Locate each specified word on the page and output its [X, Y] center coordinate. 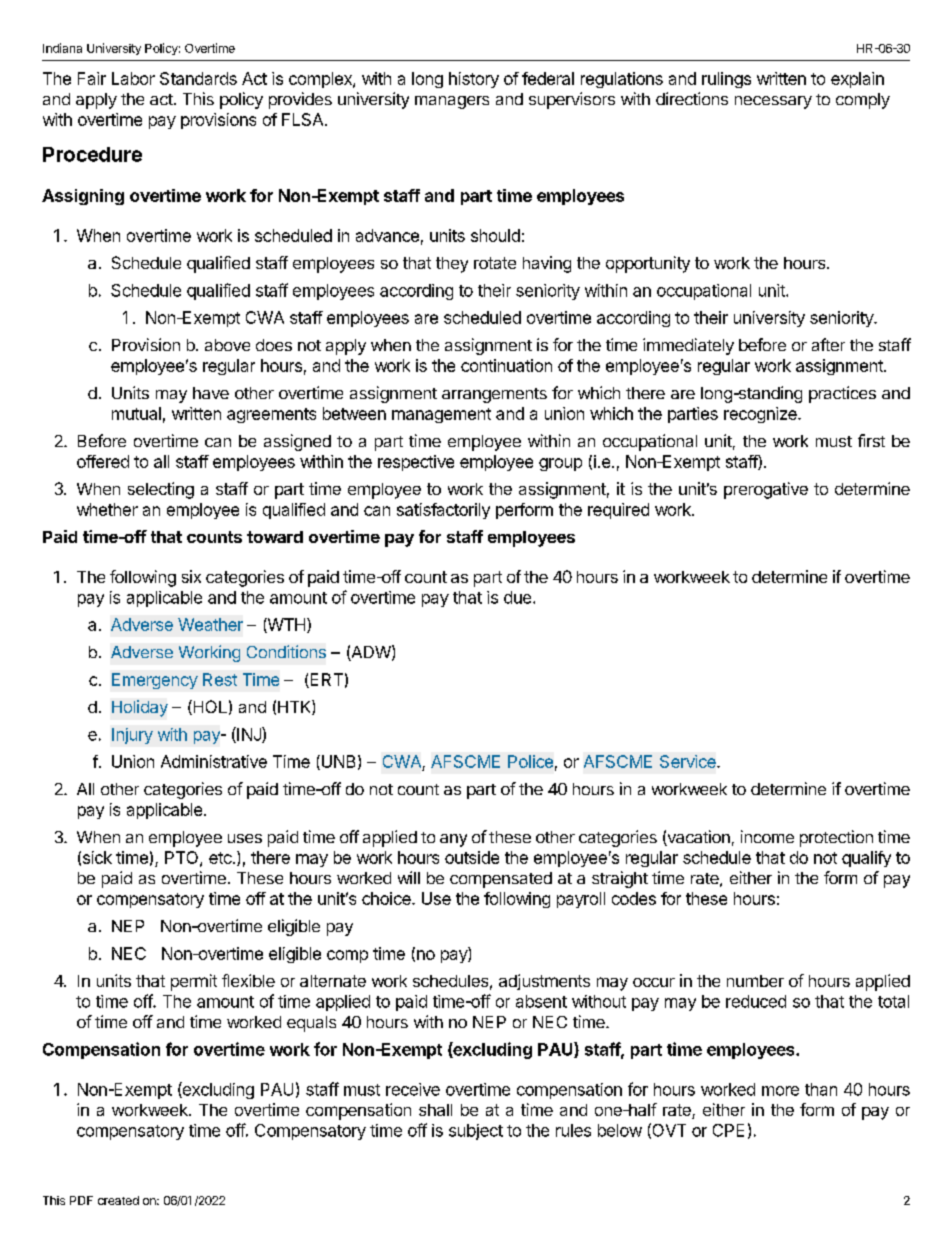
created [118, 1200]
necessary [773, 102]
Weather [210, 624]
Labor [133, 78]
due [519, 597]
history [474, 80]
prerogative [766, 490]
